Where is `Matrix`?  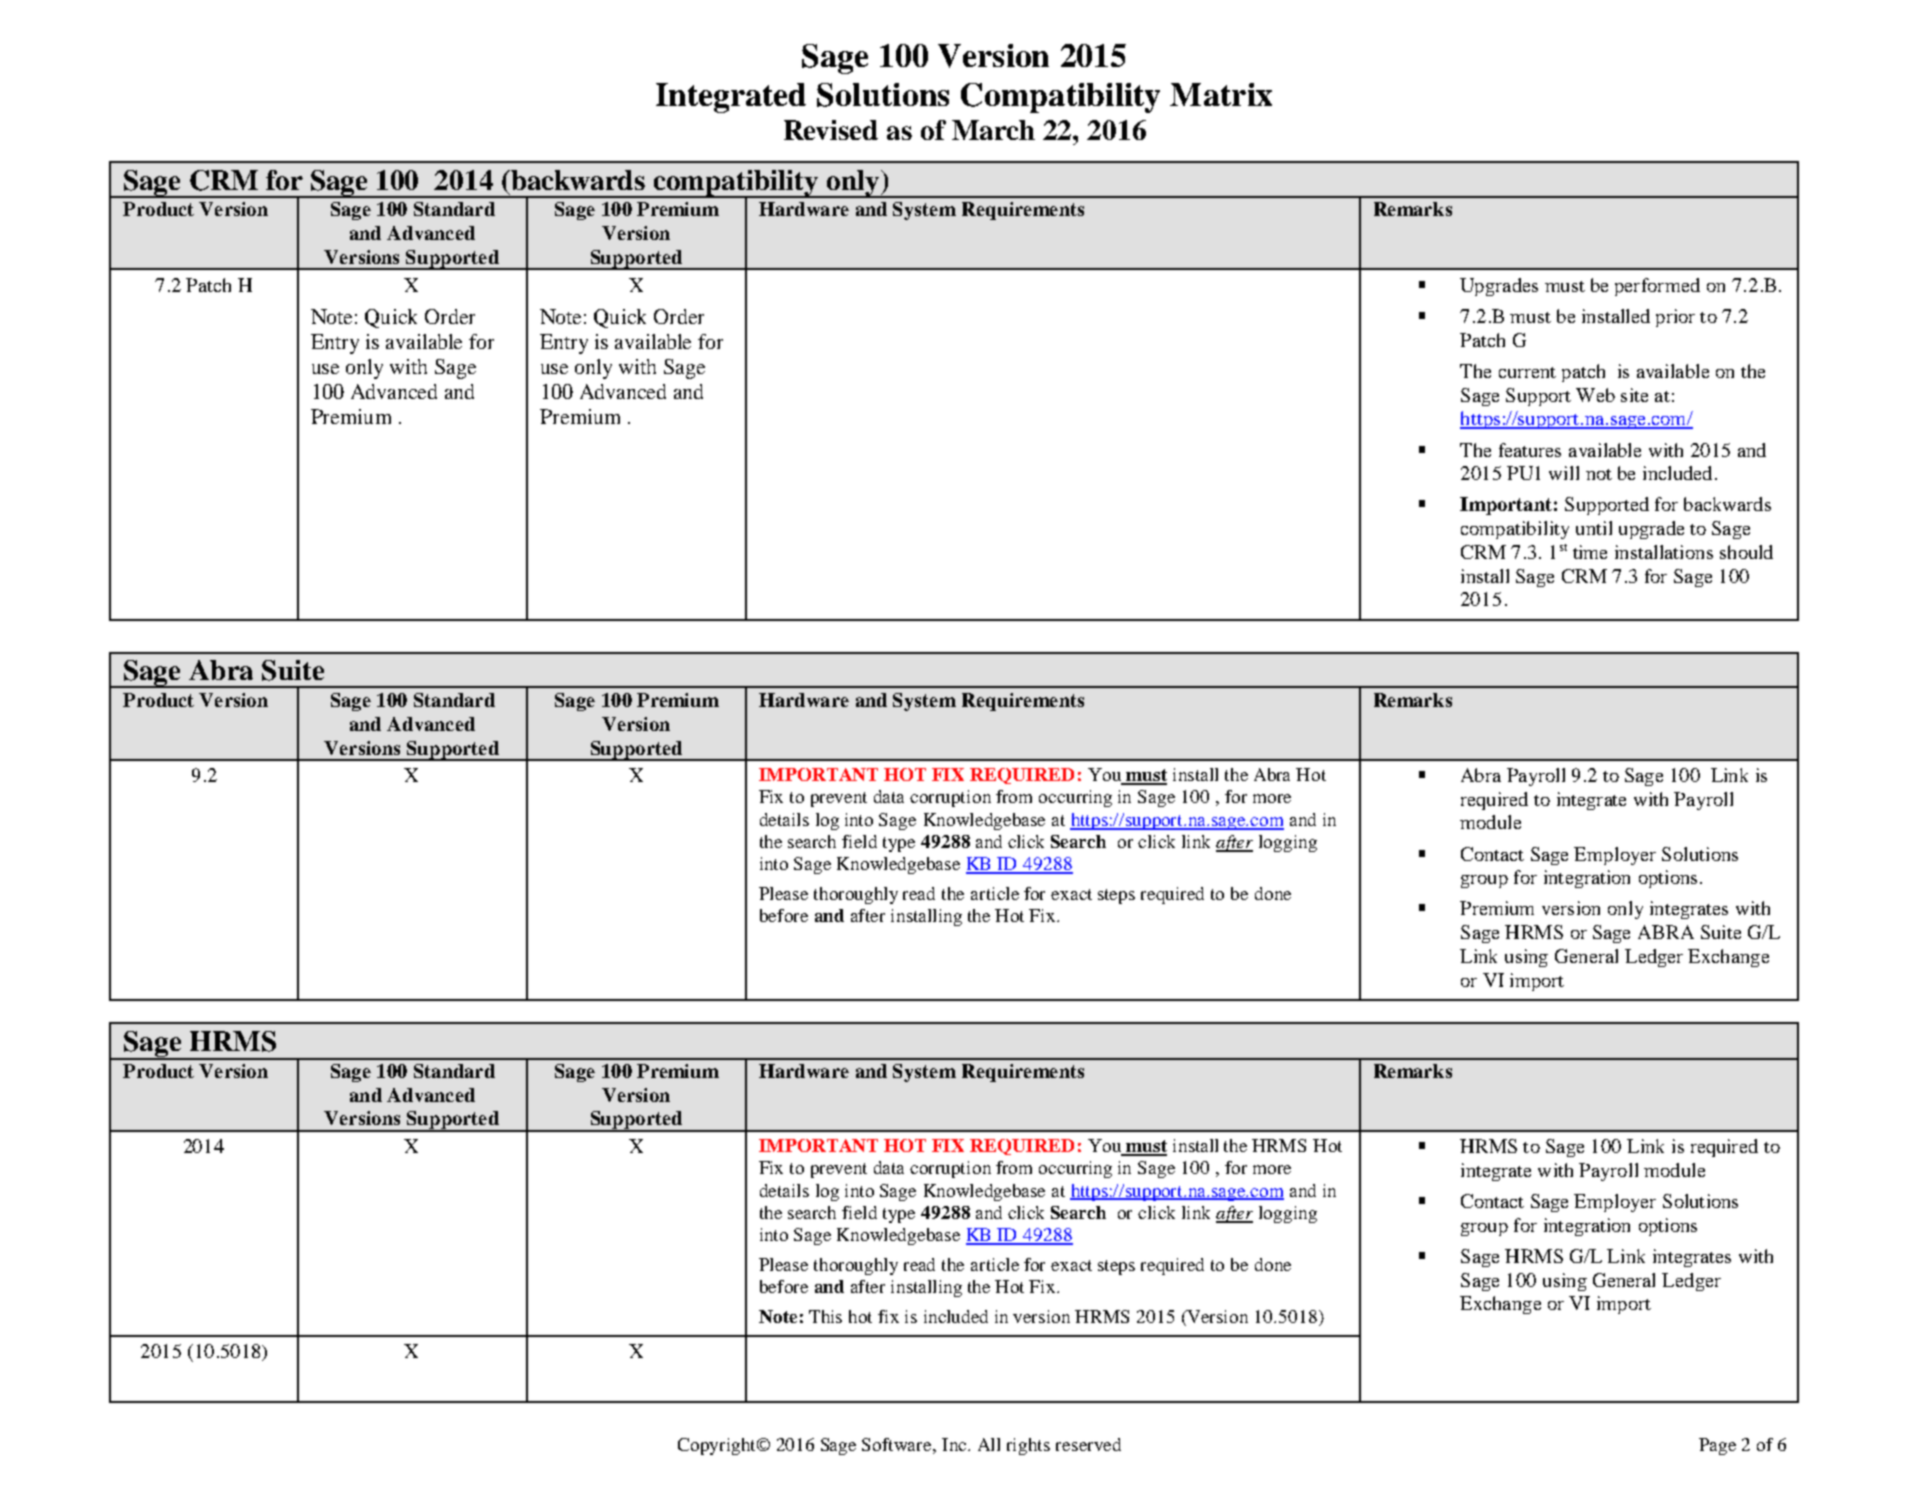
Matrix is located at coordinates (1221, 94).
